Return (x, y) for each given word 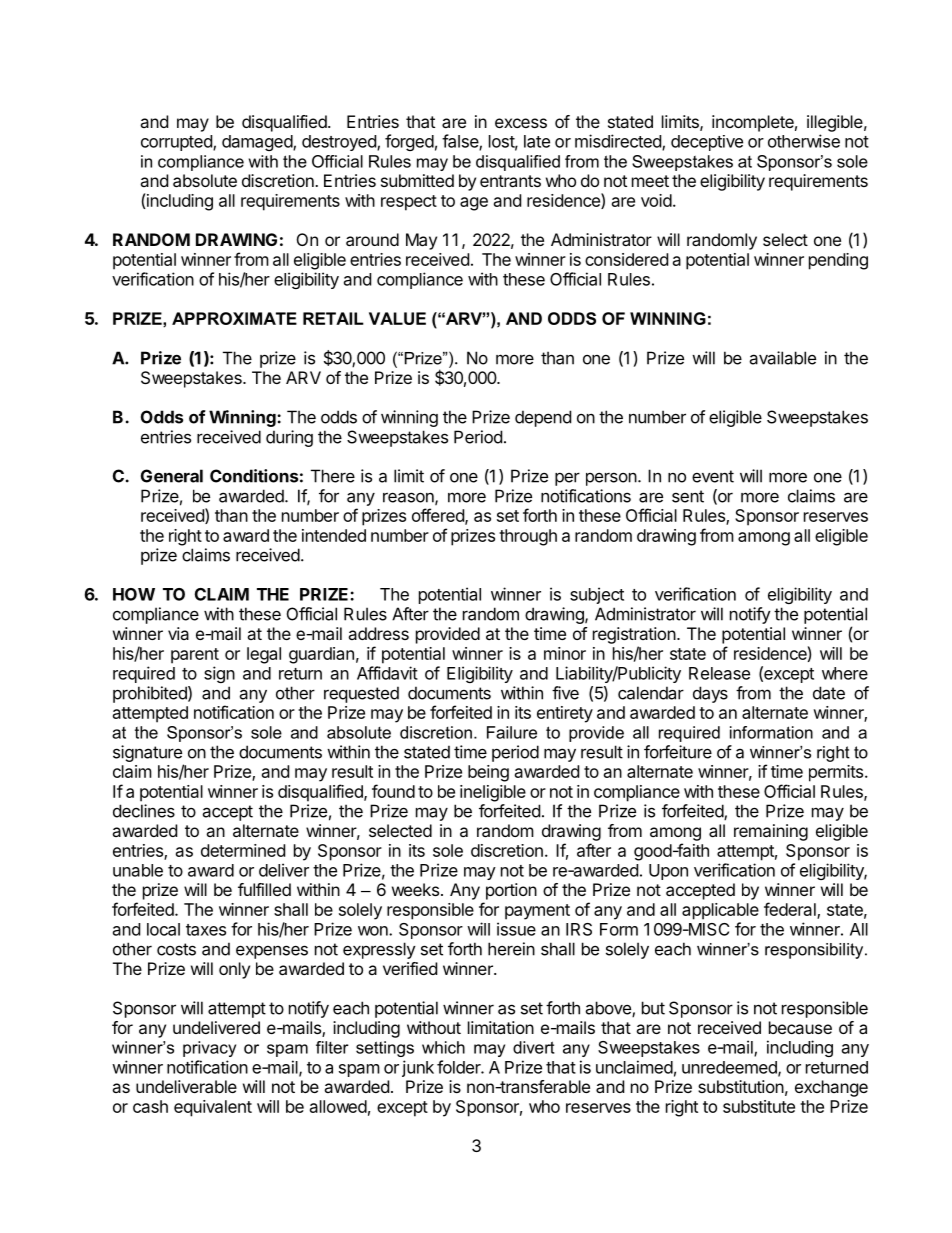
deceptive (707, 143)
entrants (510, 181)
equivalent (213, 1108)
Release (719, 673)
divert (534, 1047)
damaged (258, 143)
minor (565, 653)
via (178, 633)
